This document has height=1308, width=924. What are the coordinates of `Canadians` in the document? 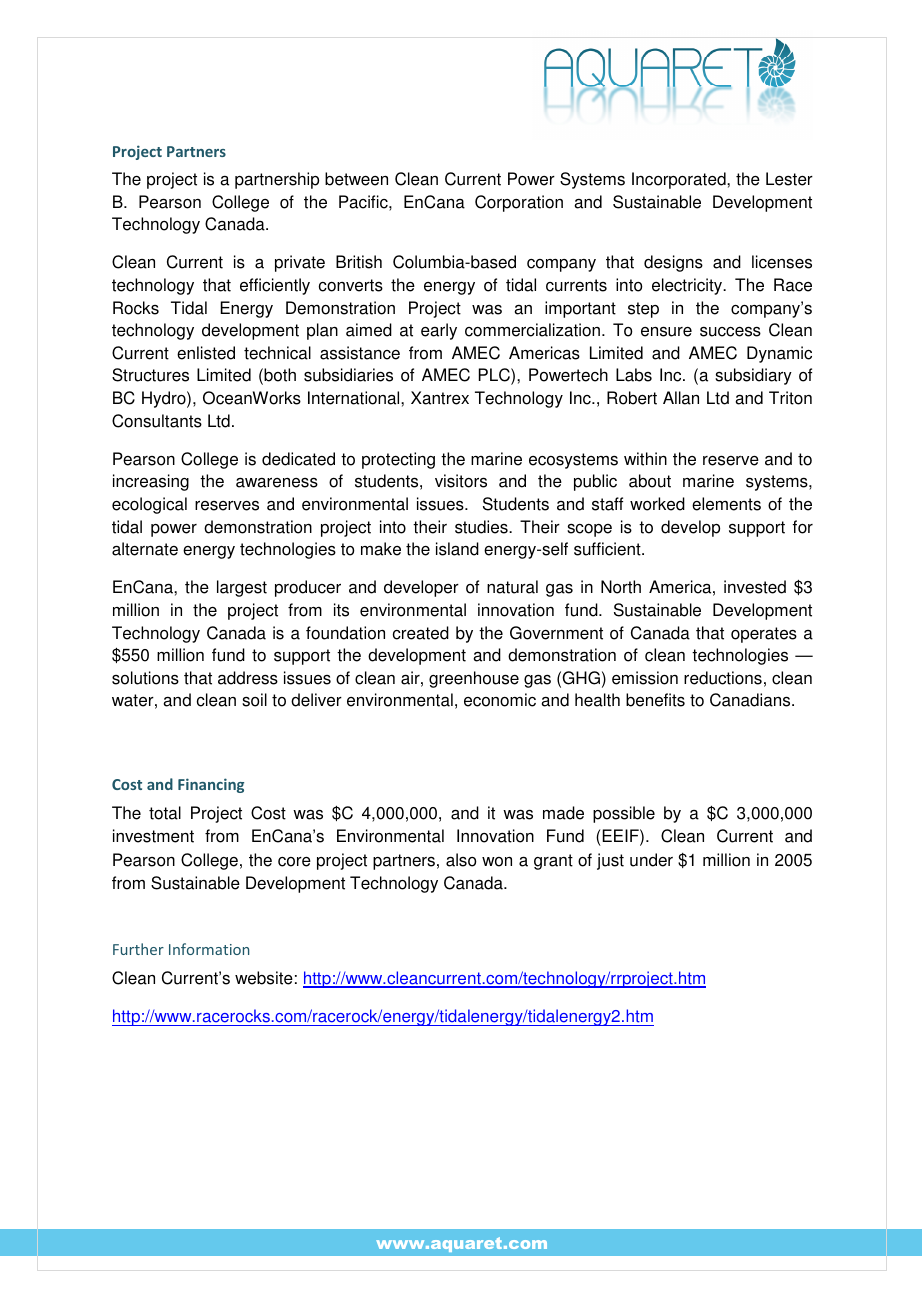 It's located at (751, 700).
